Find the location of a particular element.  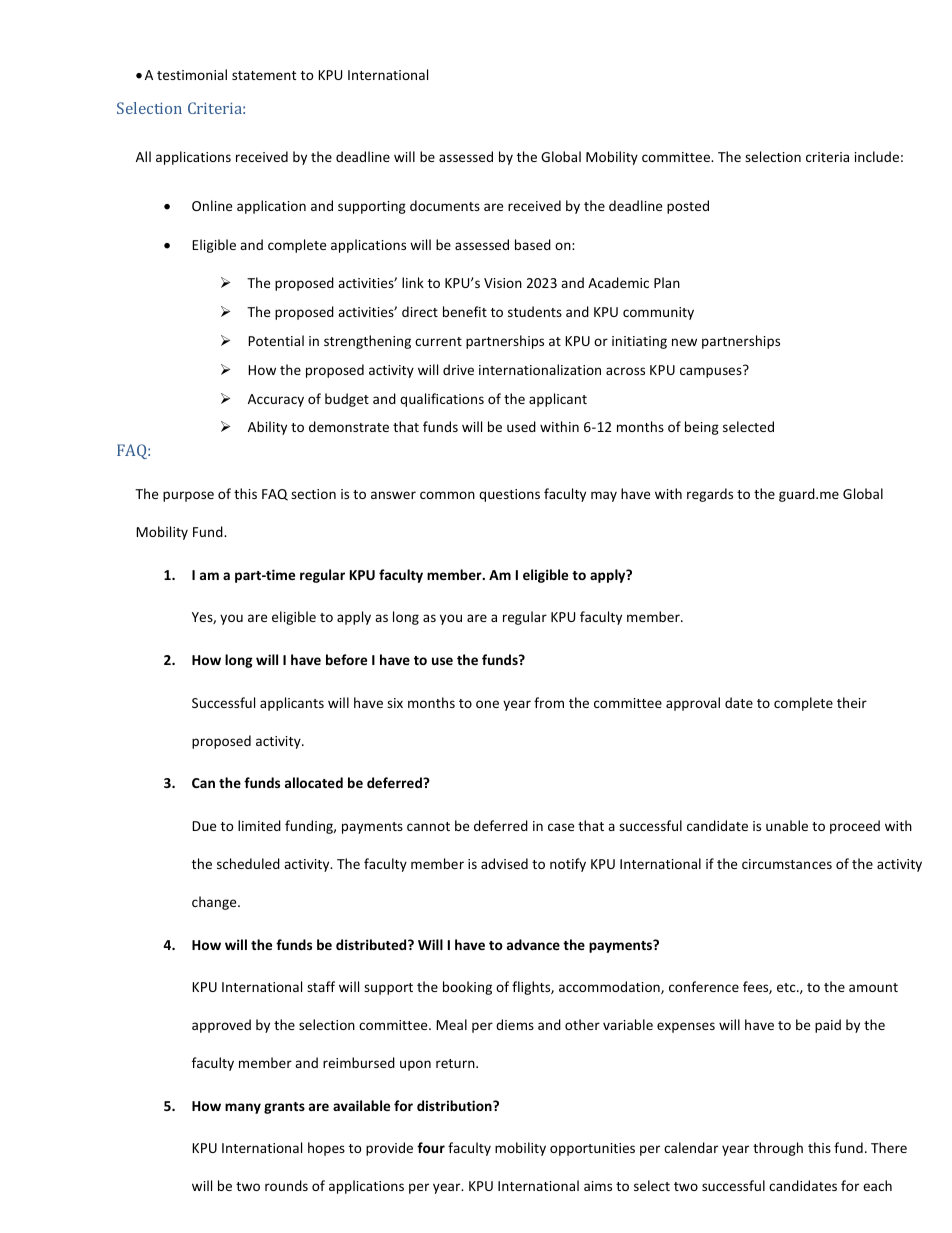

rounds is located at coordinates (286, 1185).
